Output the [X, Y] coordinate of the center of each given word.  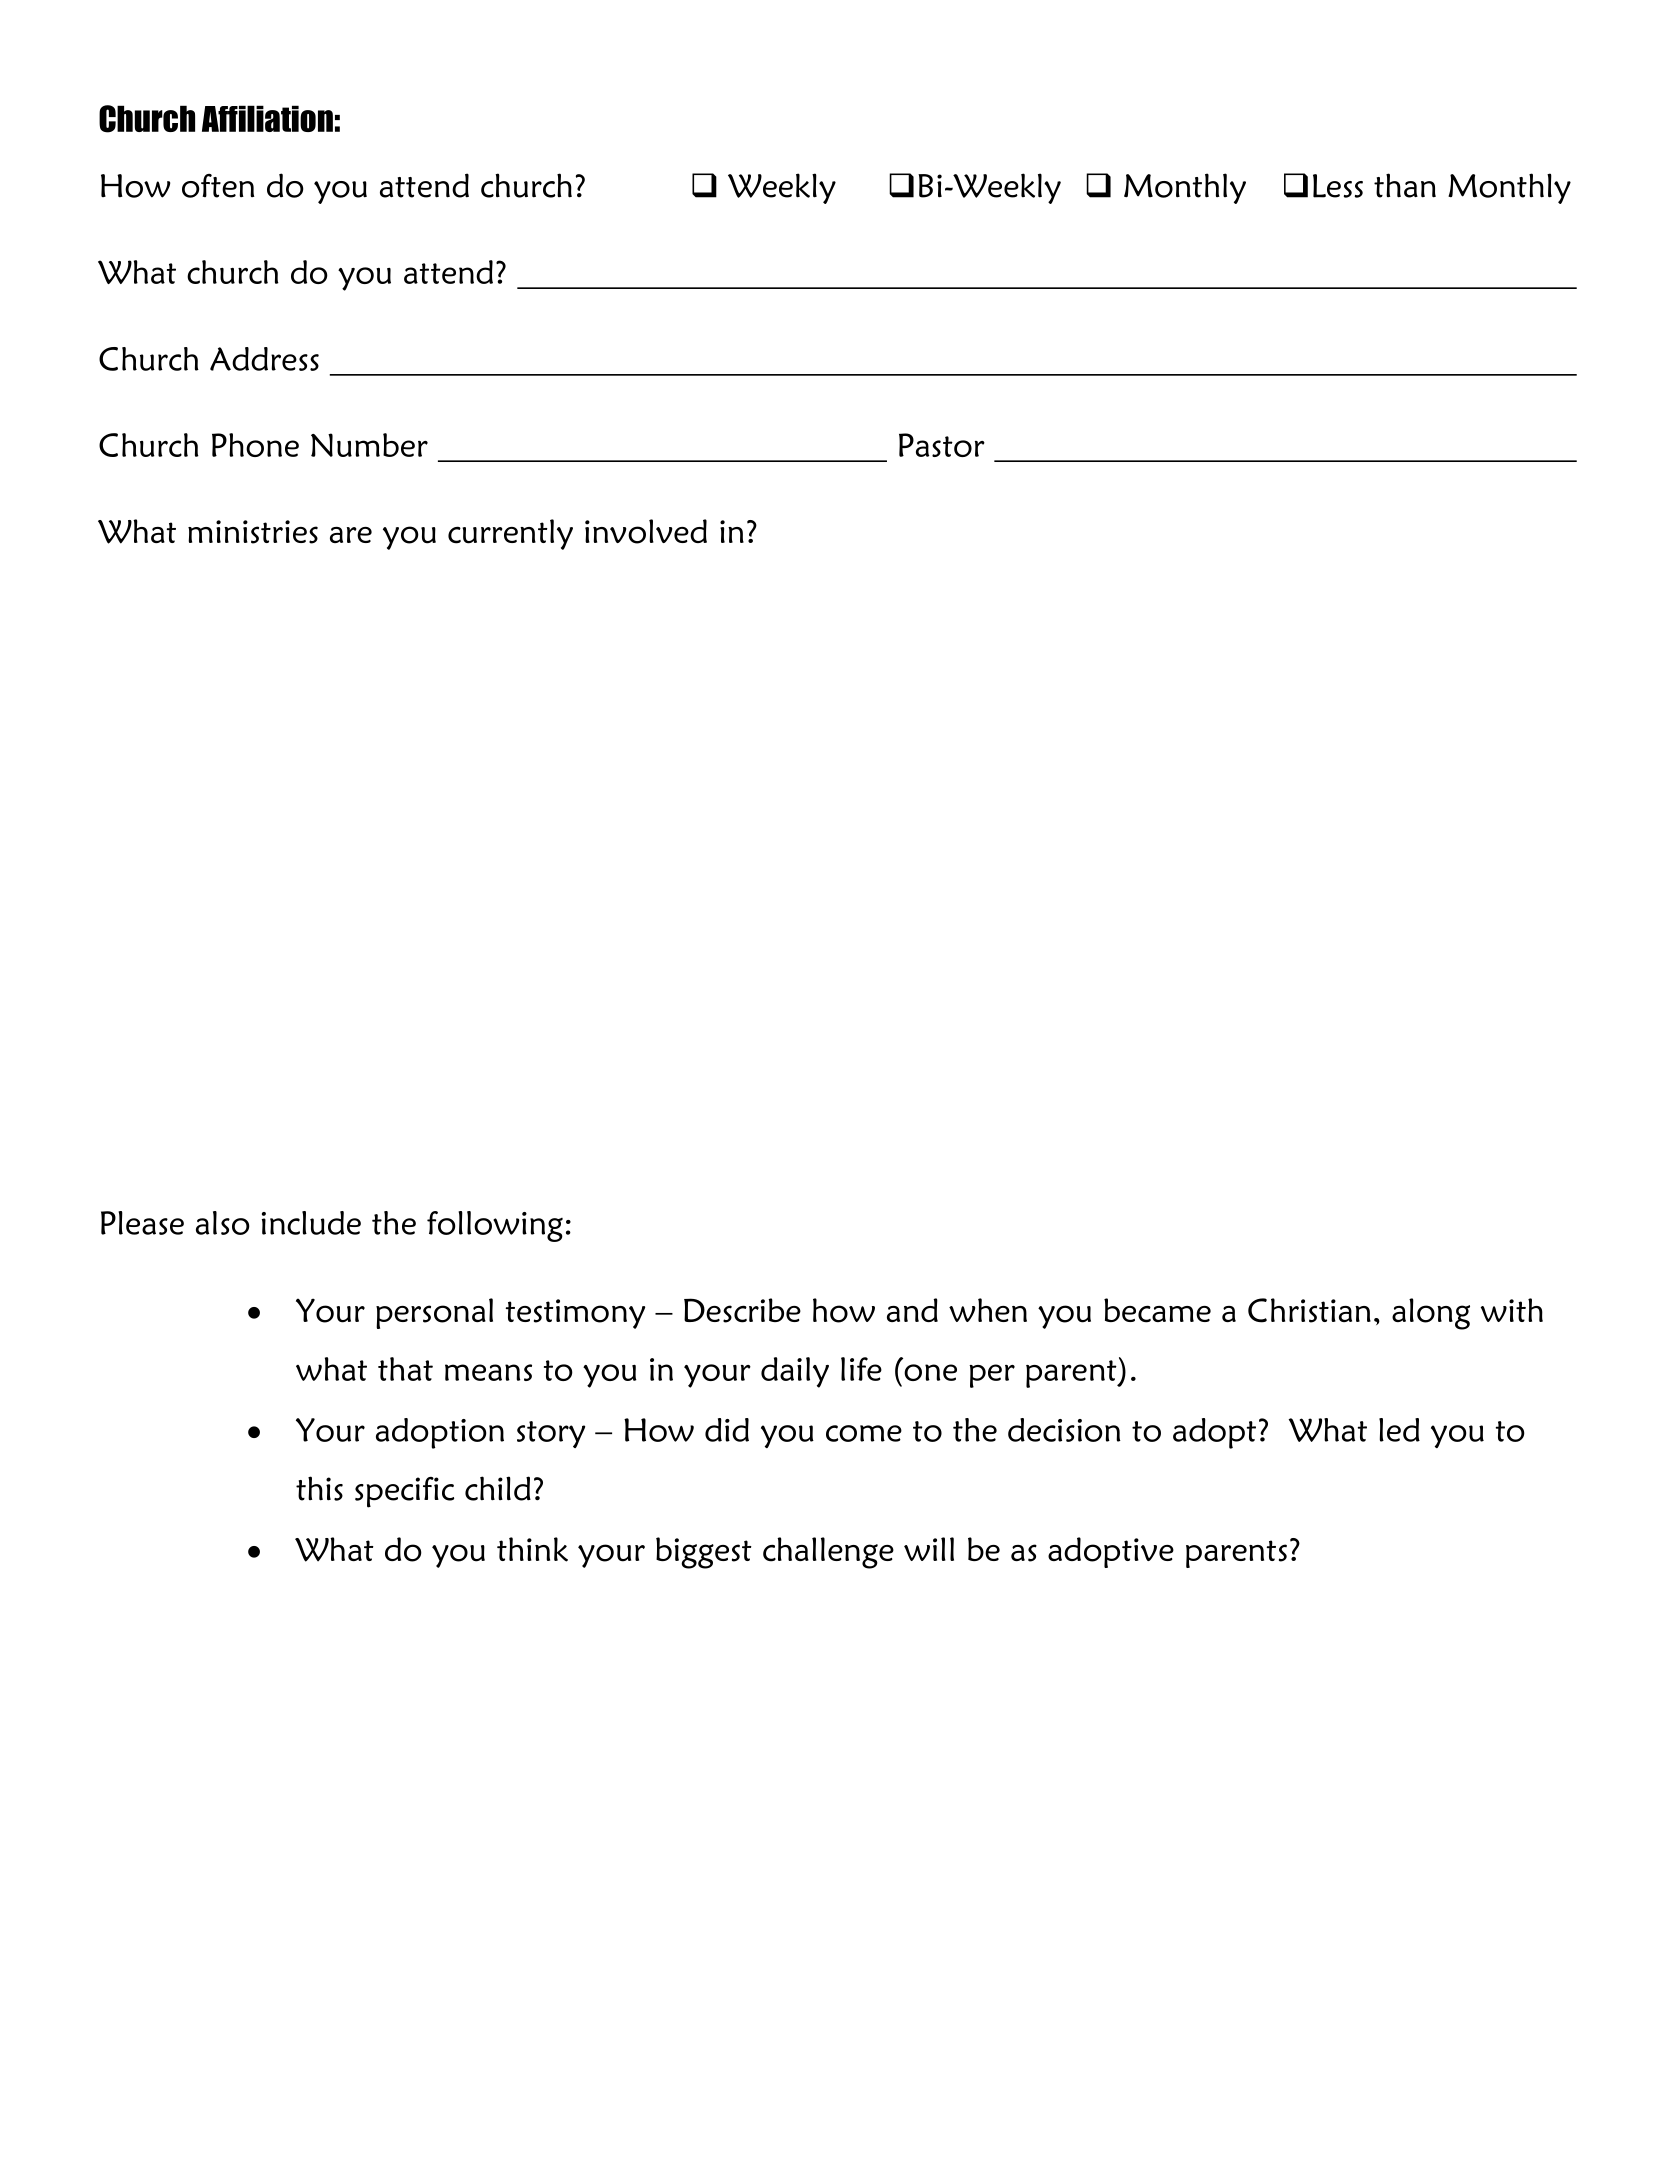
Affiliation [267, 118]
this [319, 1488]
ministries [253, 532]
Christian [1309, 1310]
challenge [828, 1553]
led [1399, 1430]
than [1405, 185]
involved [646, 531]
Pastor [942, 445]
